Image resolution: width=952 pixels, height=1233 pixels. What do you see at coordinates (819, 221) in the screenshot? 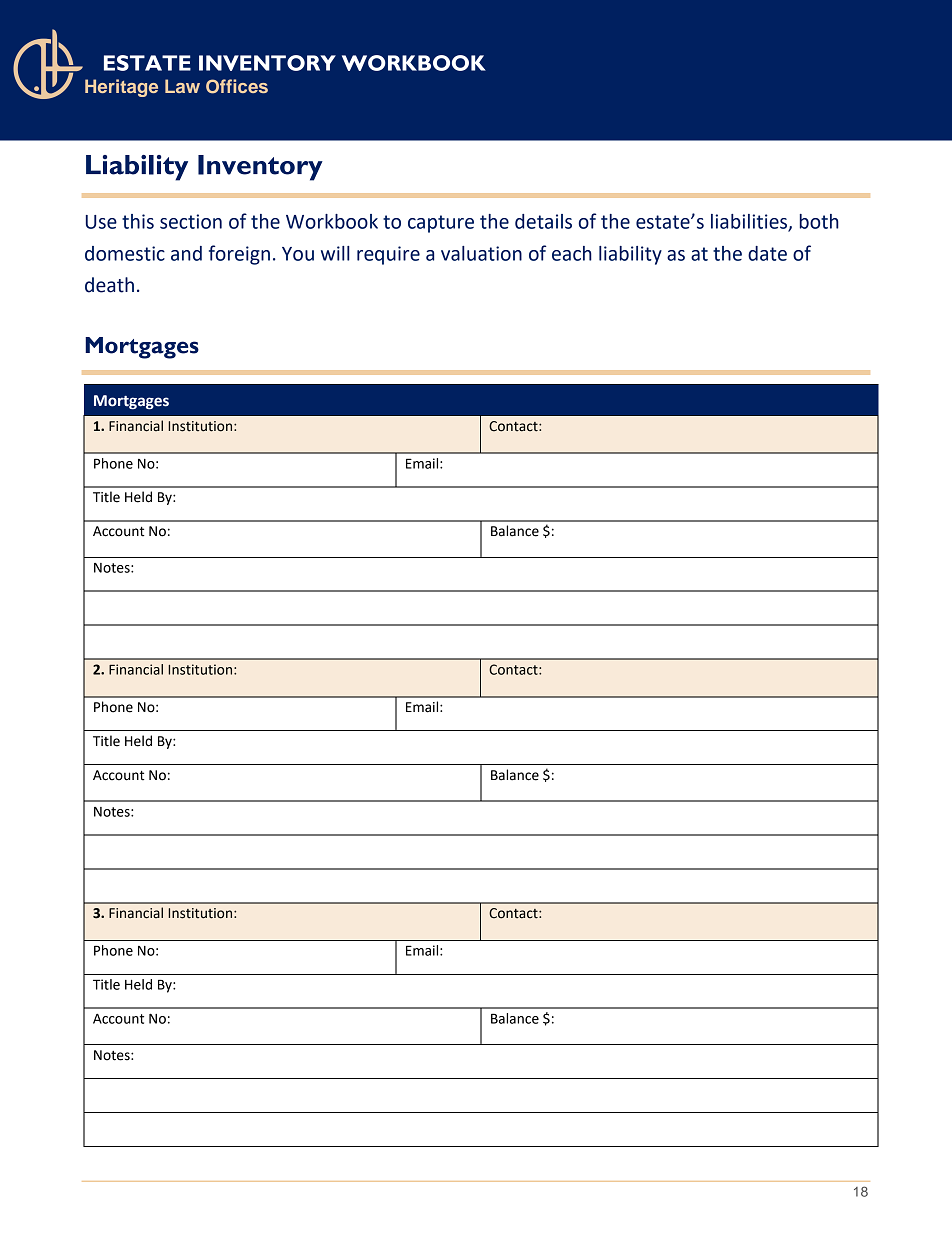
I see `both` at bounding box center [819, 221].
